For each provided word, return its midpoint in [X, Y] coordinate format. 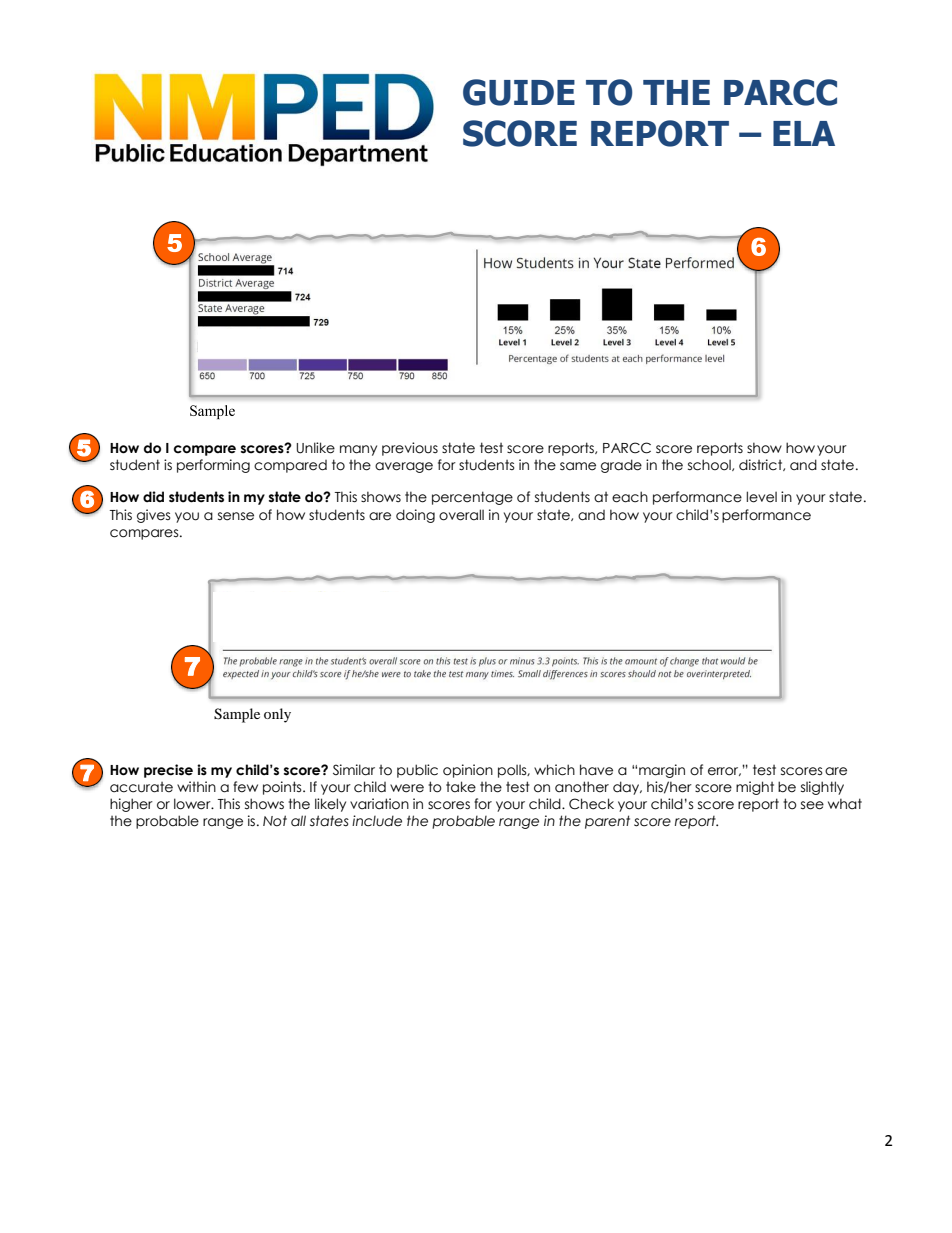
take [461, 787]
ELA [804, 133]
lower [193, 804]
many [358, 450]
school [710, 465]
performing [213, 466]
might [755, 788]
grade [621, 466]
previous [410, 449]
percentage [472, 498]
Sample [237, 715]
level [761, 497]
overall [461, 515]
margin [662, 771]
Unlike [315, 448]
